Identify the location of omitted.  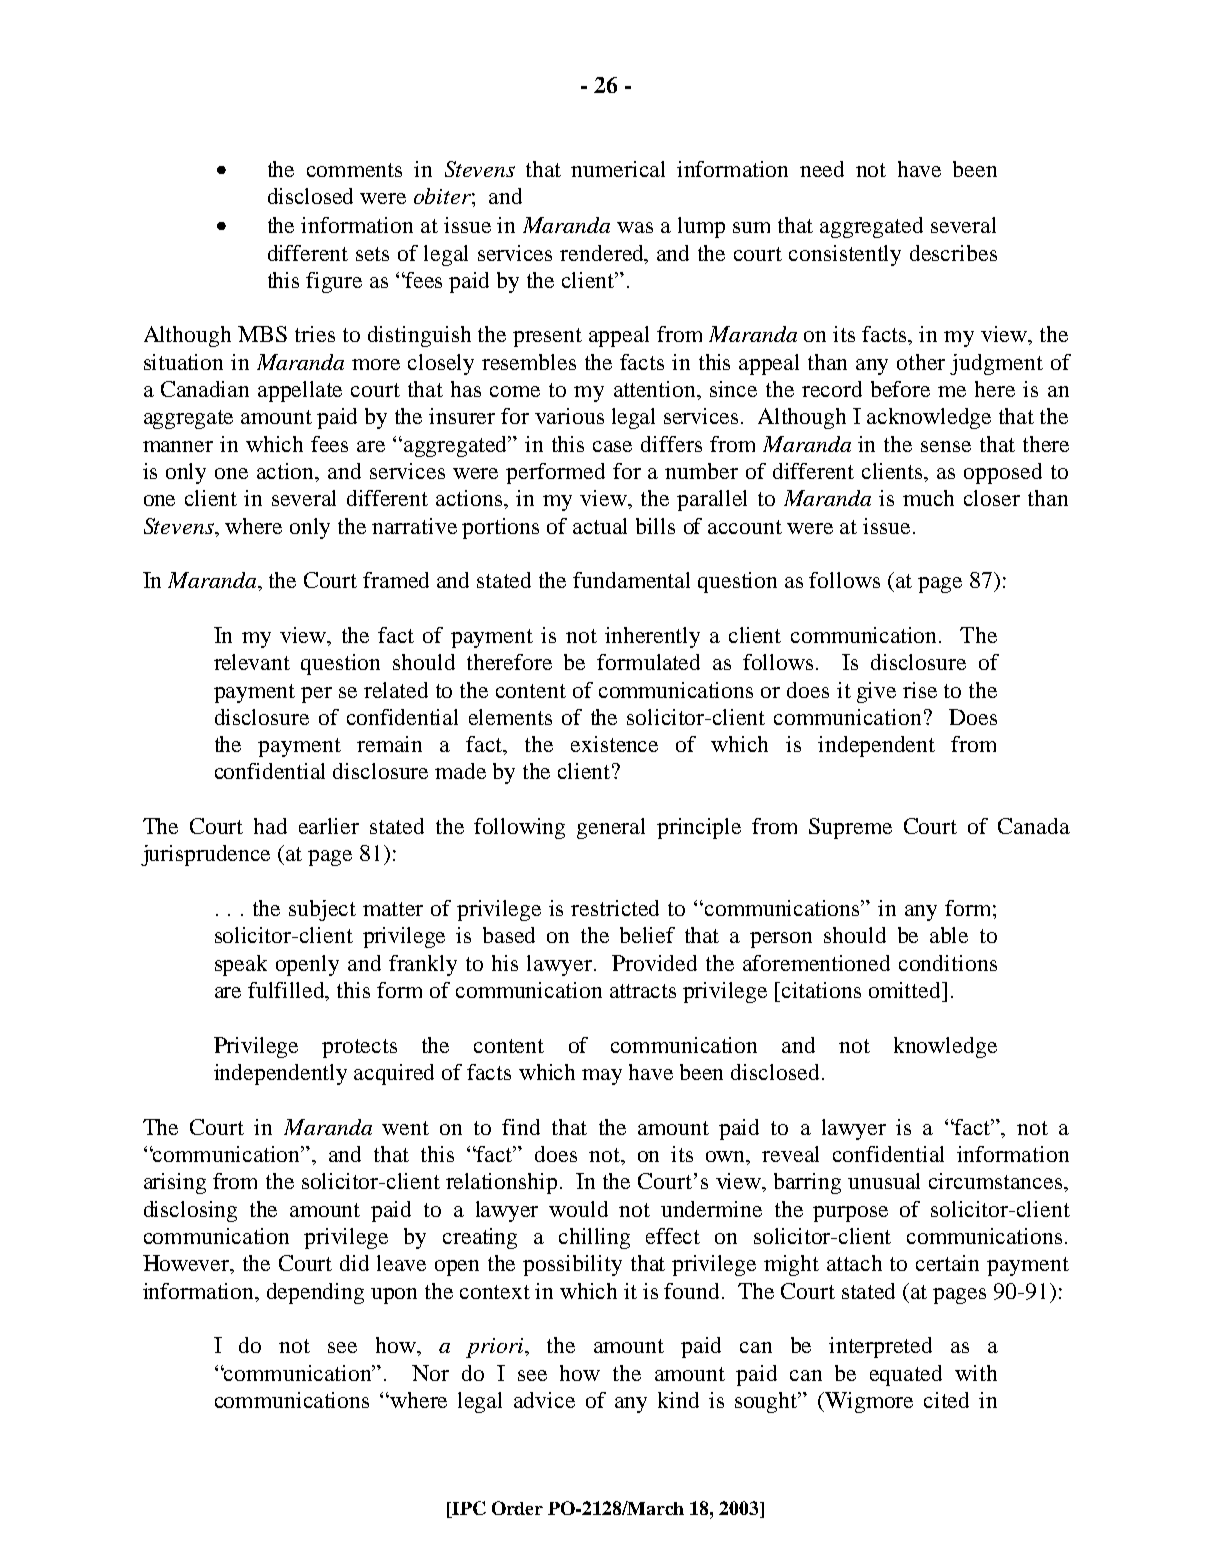
(906, 990).
